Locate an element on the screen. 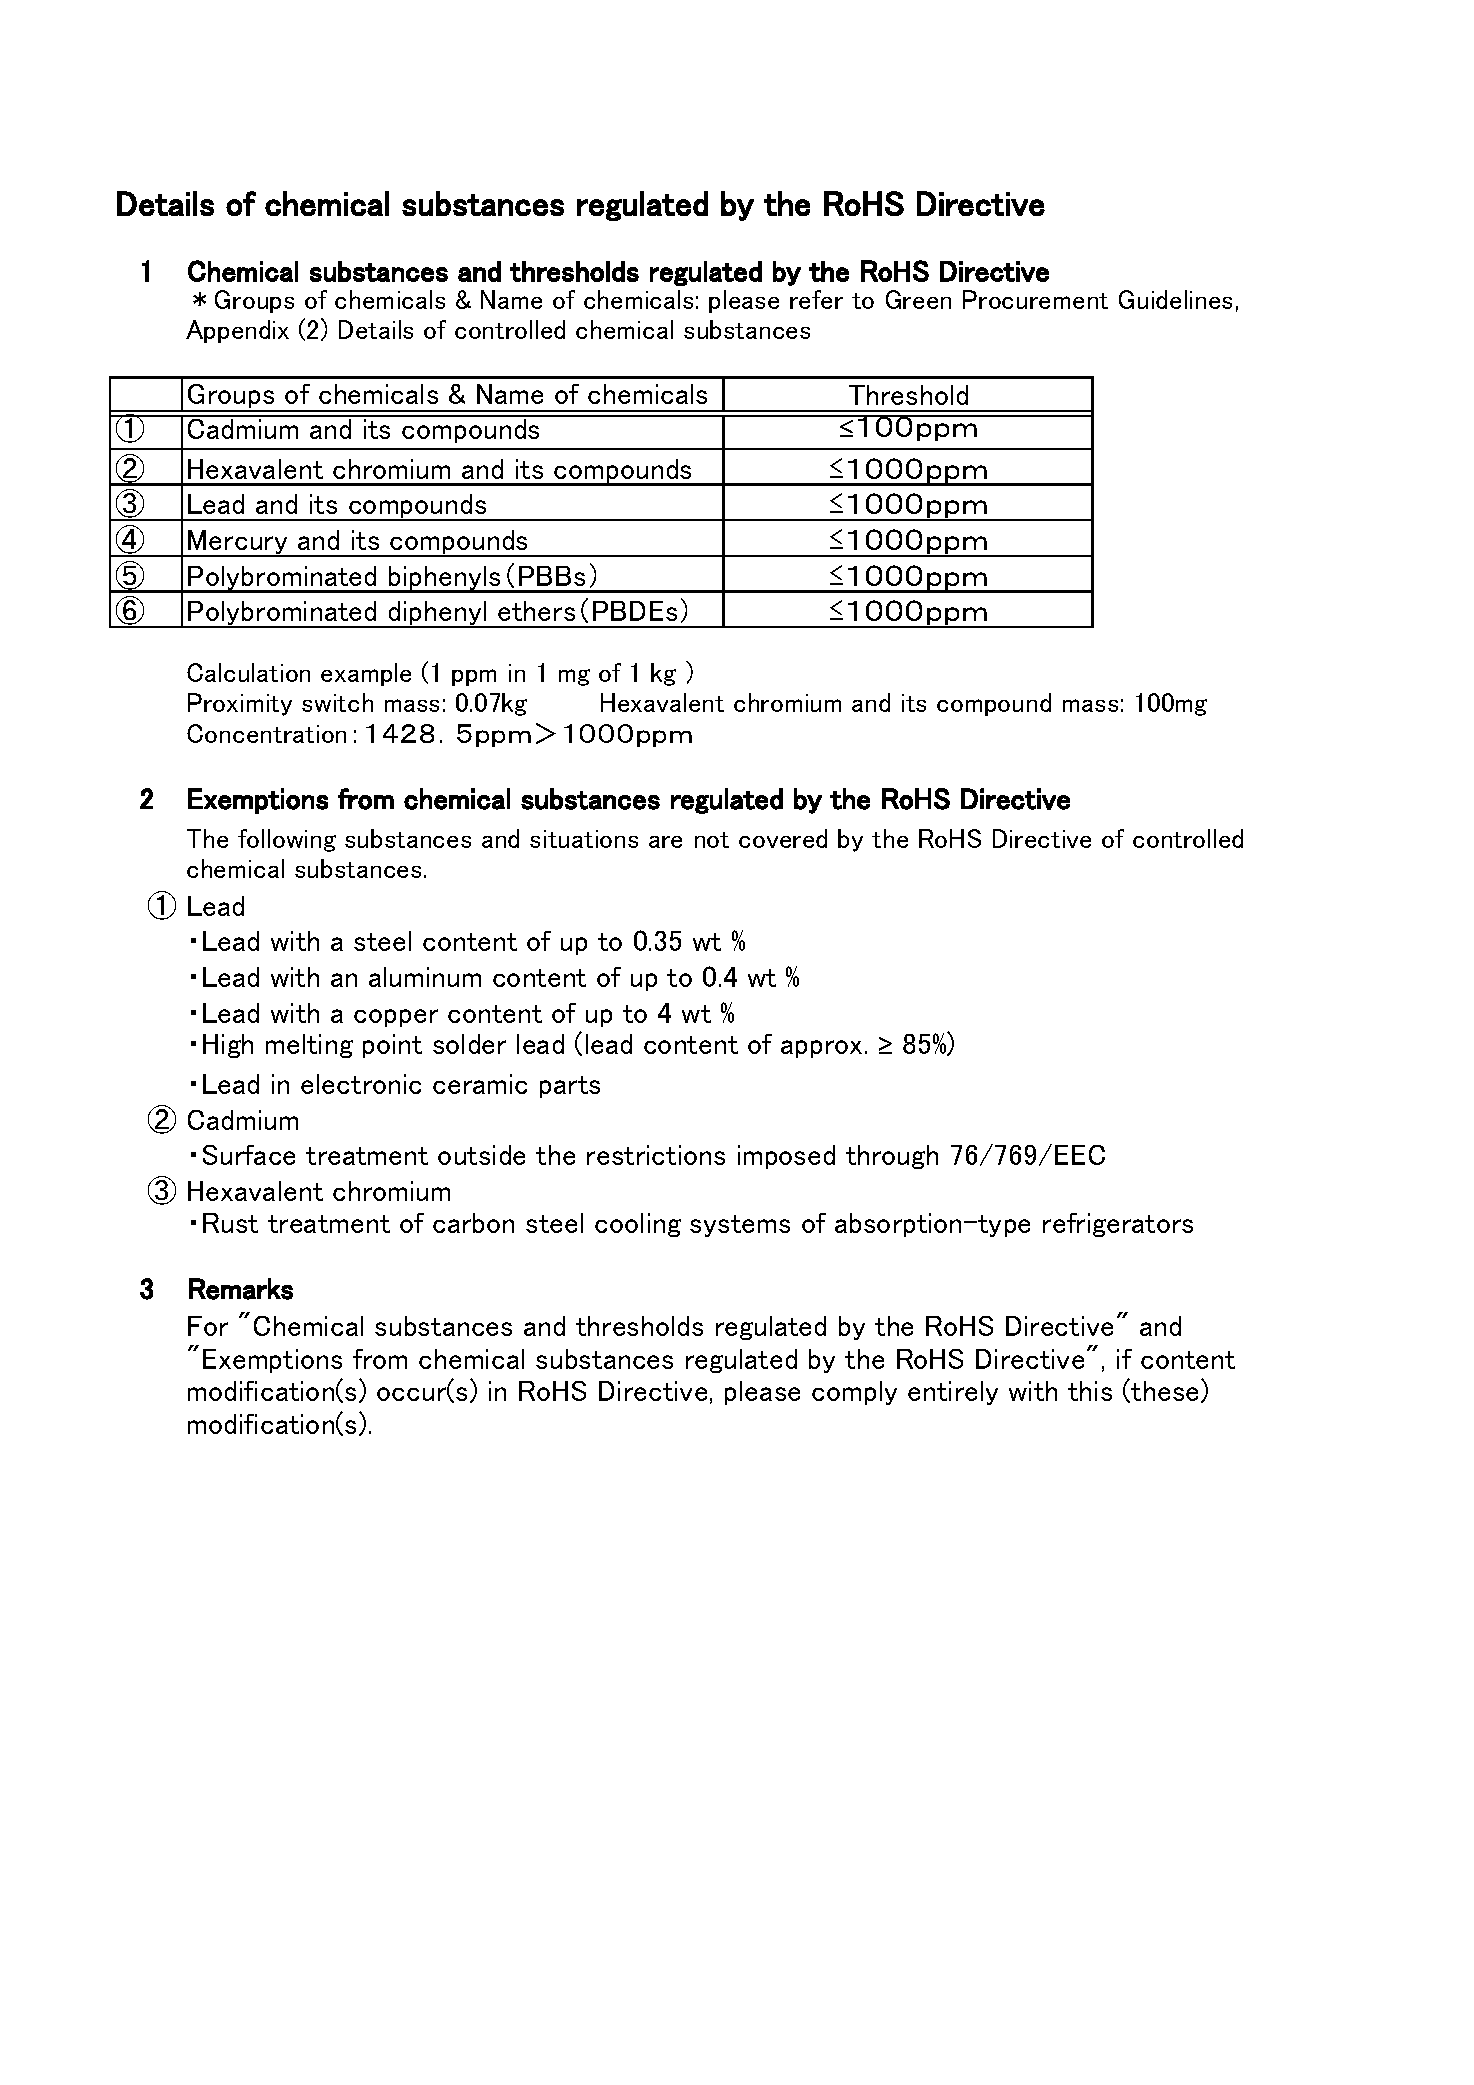  melting is located at coordinates (309, 1046).
